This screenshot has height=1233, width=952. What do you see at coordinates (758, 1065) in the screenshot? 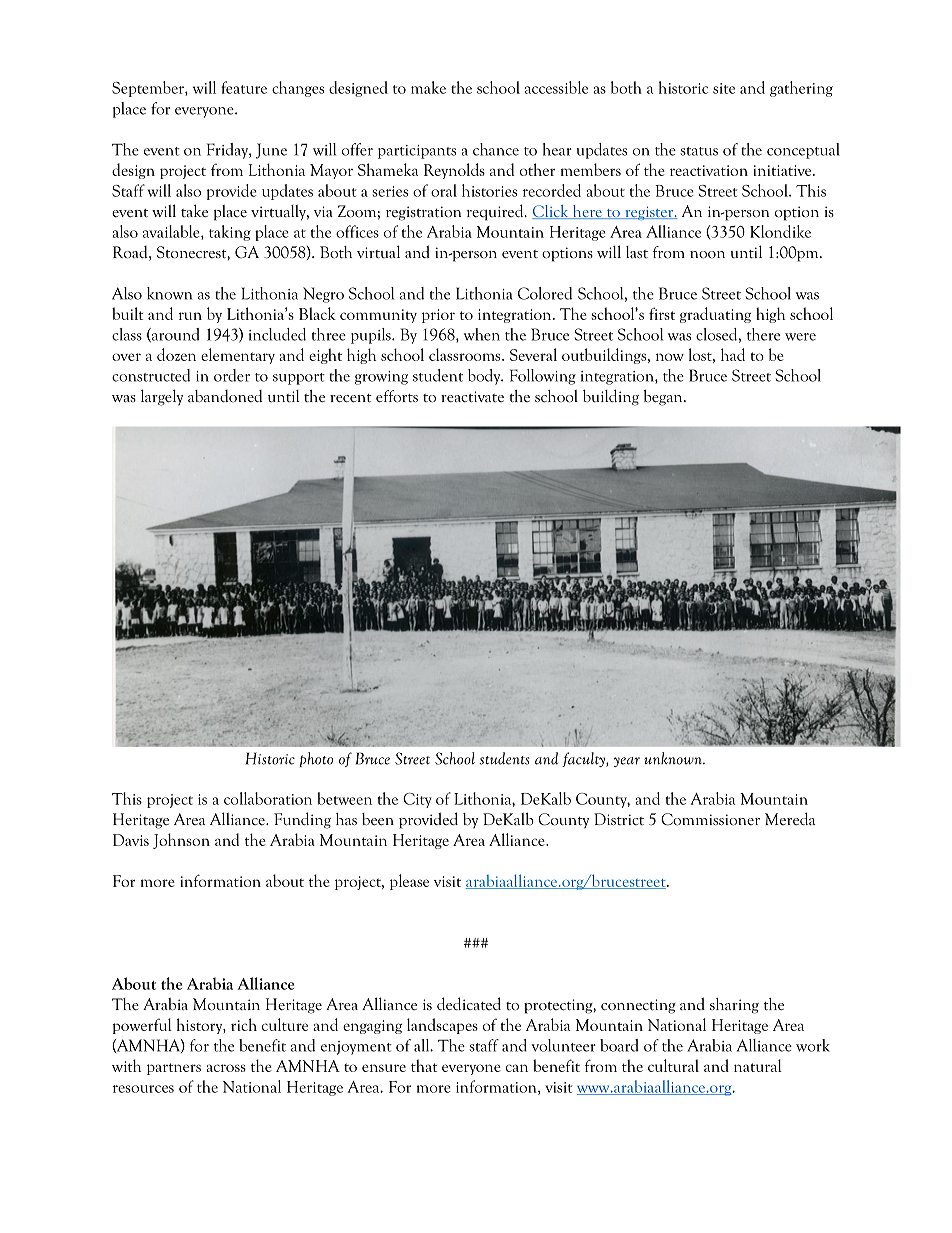
I see `natural` at bounding box center [758, 1065].
